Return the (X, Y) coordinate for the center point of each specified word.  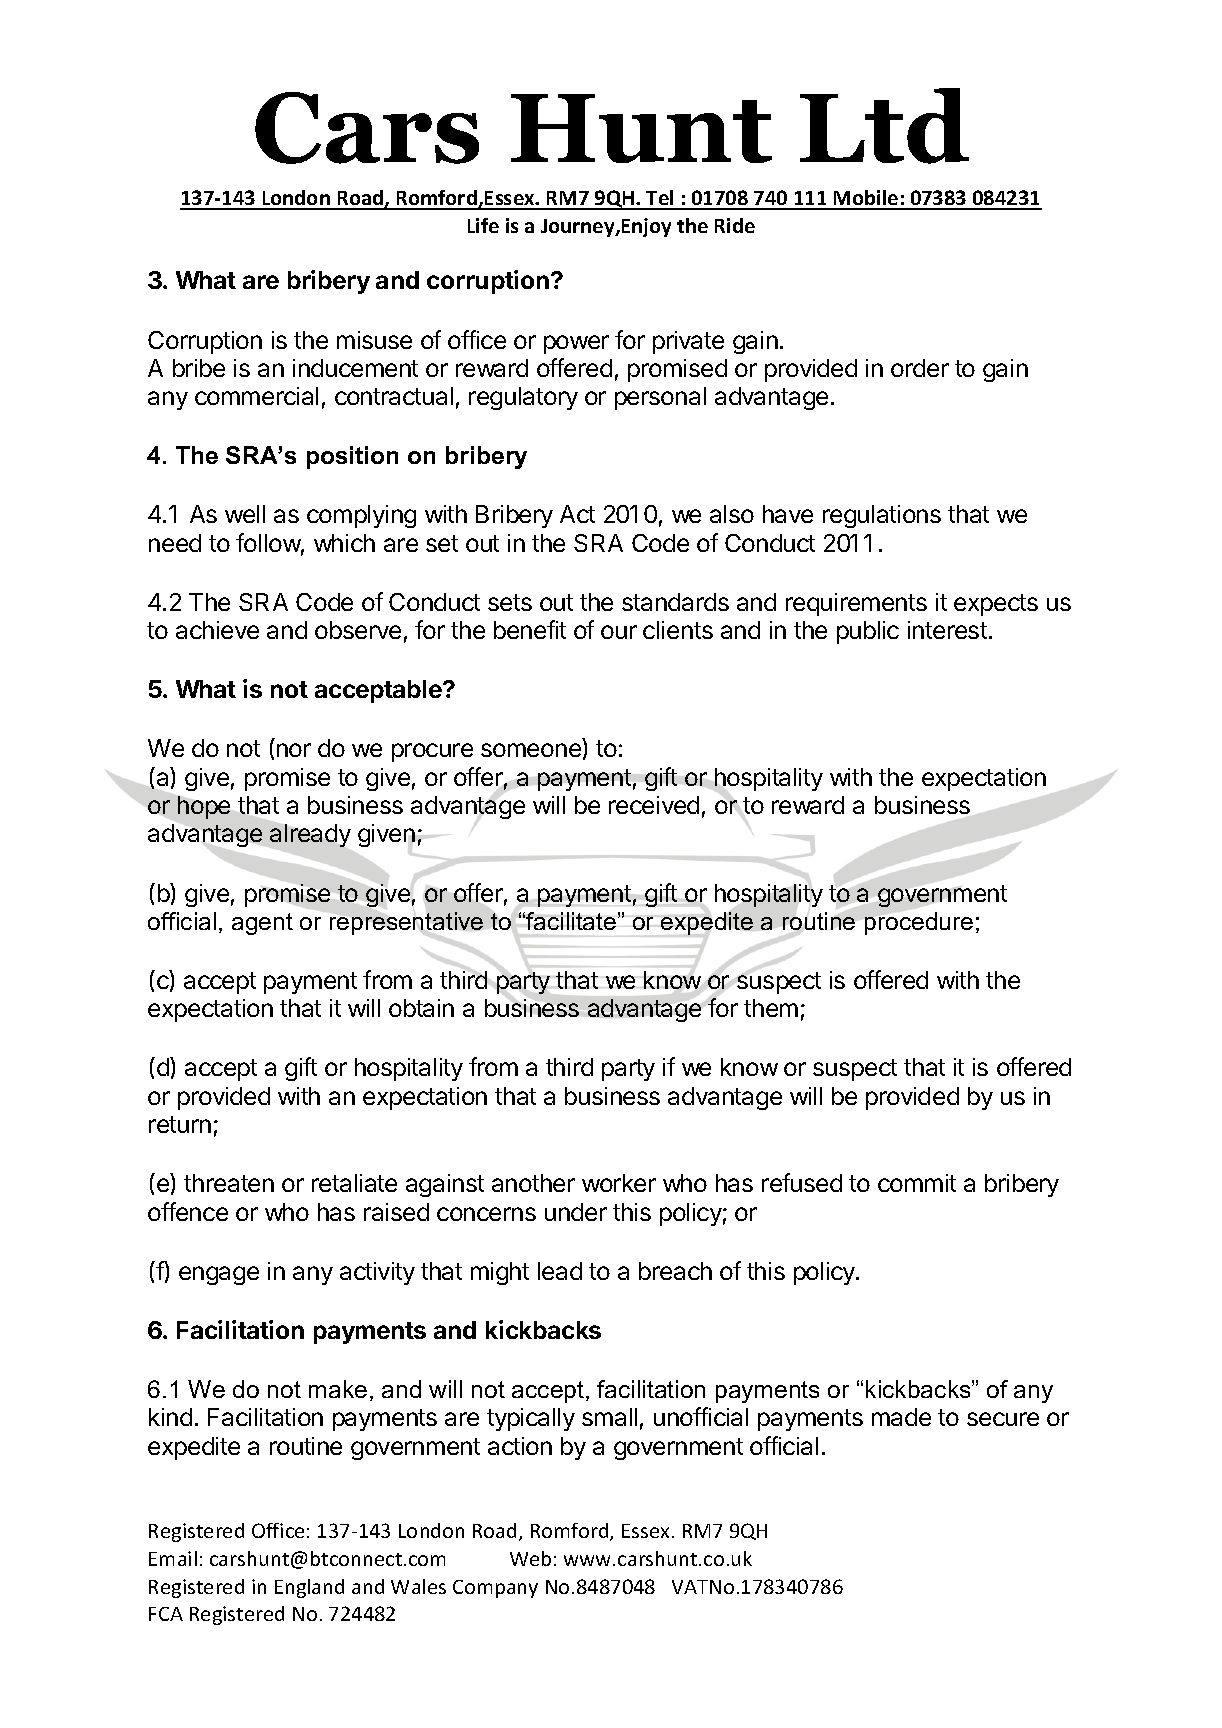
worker (619, 1183)
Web (530, 1558)
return (180, 1124)
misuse (374, 340)
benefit (530, 629)
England (309, 1588)
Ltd (884, 126)
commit (917, 1183)
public (868, 632)
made (901, 1417)
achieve (217, 630)
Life (483, 225)
